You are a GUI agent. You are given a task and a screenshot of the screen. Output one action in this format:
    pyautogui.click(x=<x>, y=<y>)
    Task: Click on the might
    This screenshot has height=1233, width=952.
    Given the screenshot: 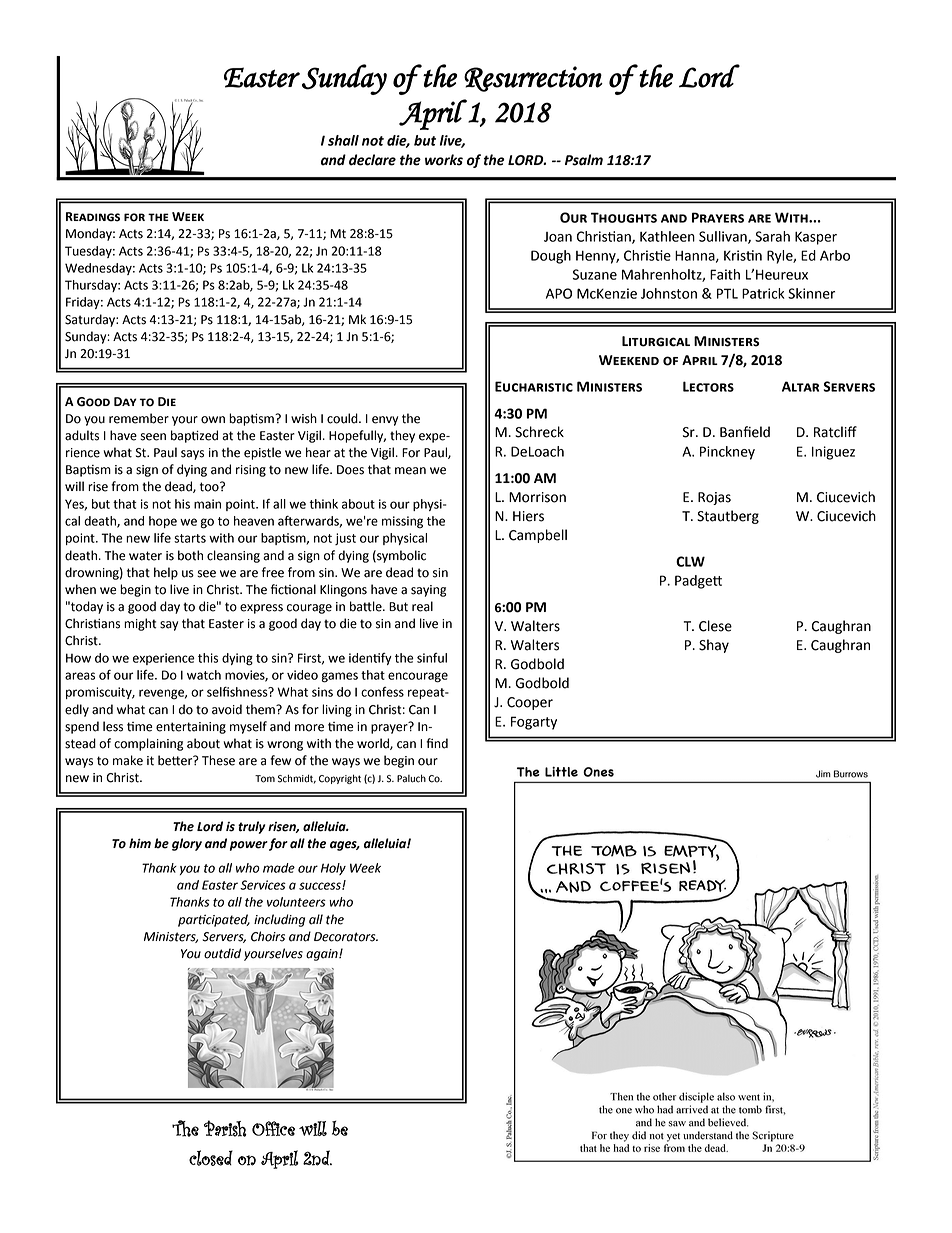 What is the action you would take?
    pyautogui.click(x=140, y=624)
